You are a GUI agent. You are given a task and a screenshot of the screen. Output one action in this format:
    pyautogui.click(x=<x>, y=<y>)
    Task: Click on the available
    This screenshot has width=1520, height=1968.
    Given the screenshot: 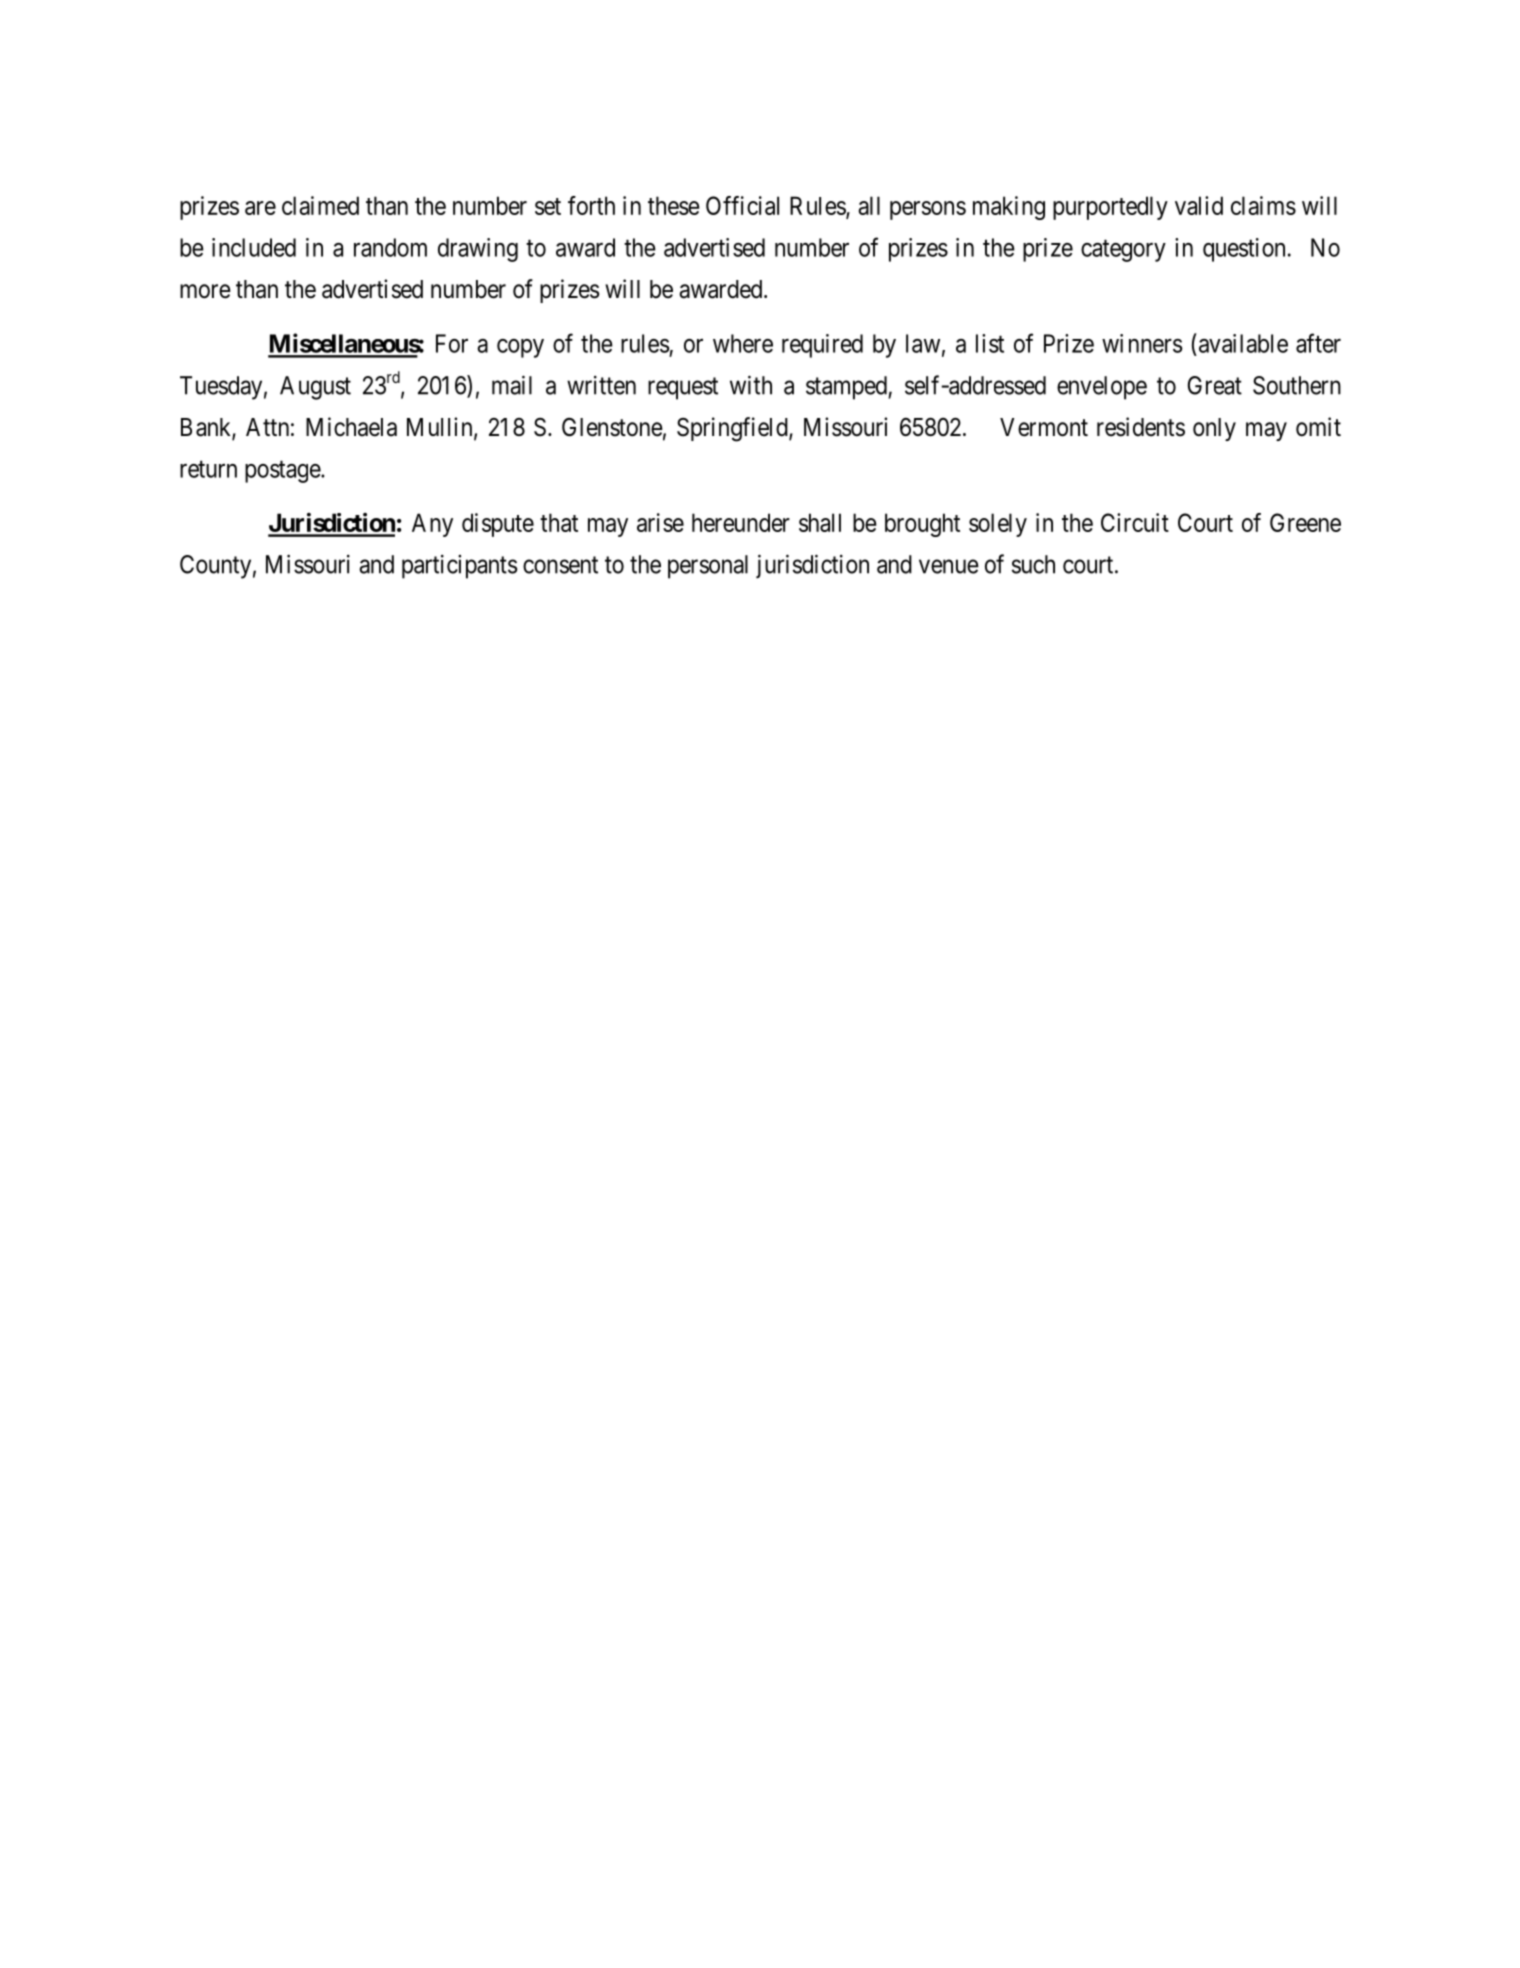 What is the action you would take?
    pyautogui.click(x=1242, y=343)
